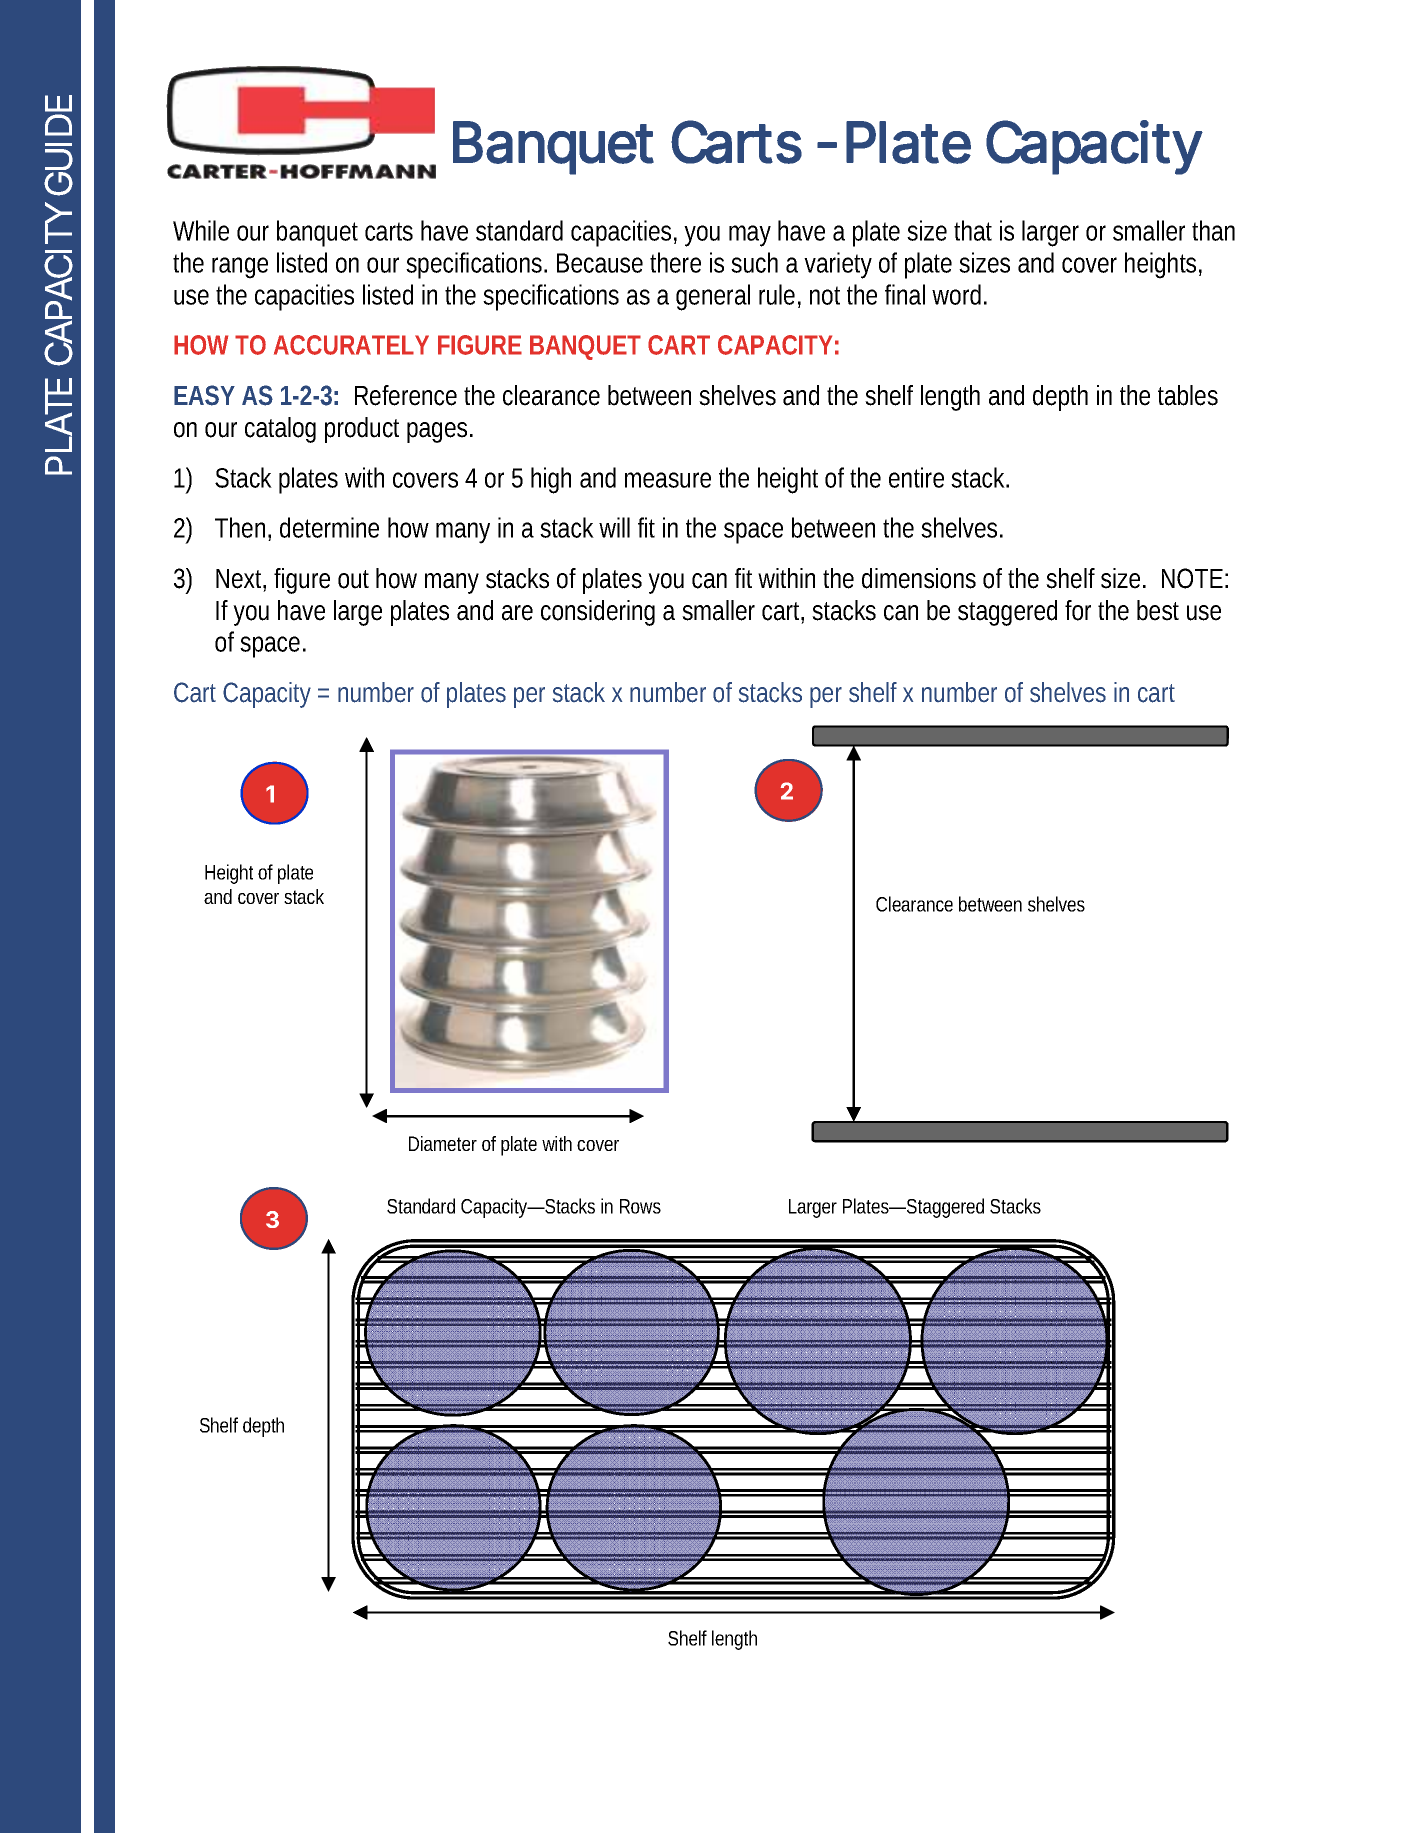 This document has width=1416, height=1833. What do you see at coordinates (973, 230) in the document?
I see `that` at bounding box center [973, 230].
